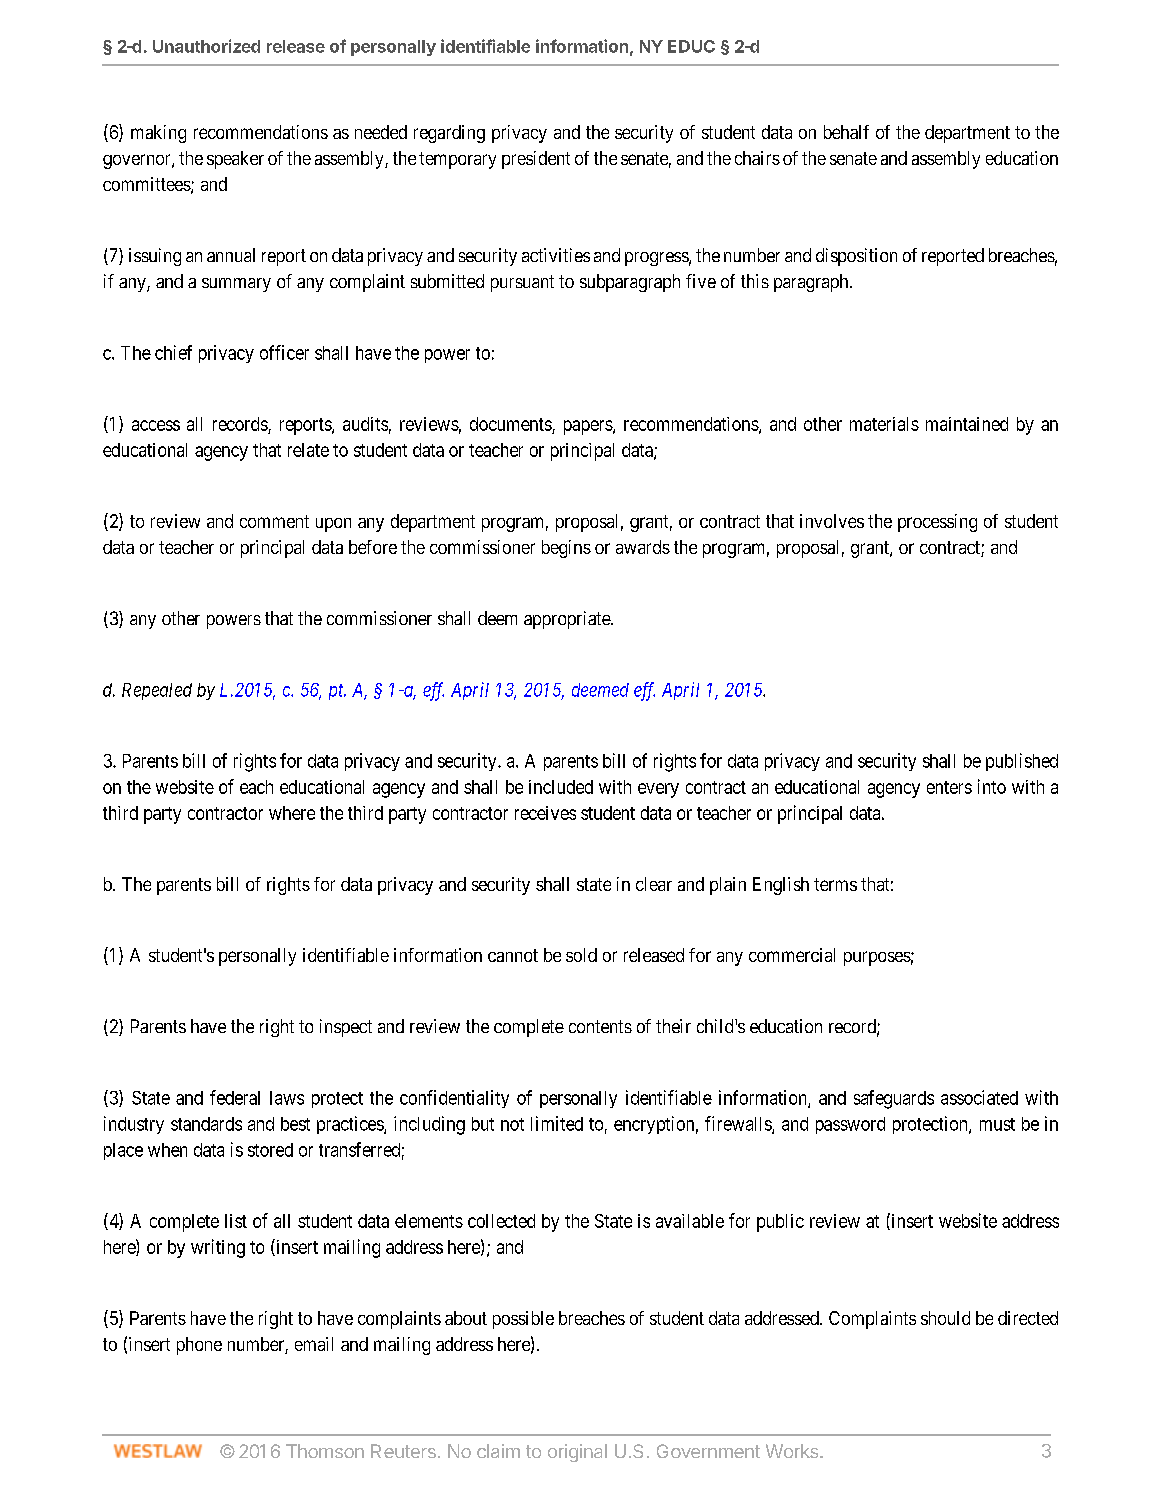 This document has width=1161, height=1503. I want to click on Repealed, so click(157, 691).
